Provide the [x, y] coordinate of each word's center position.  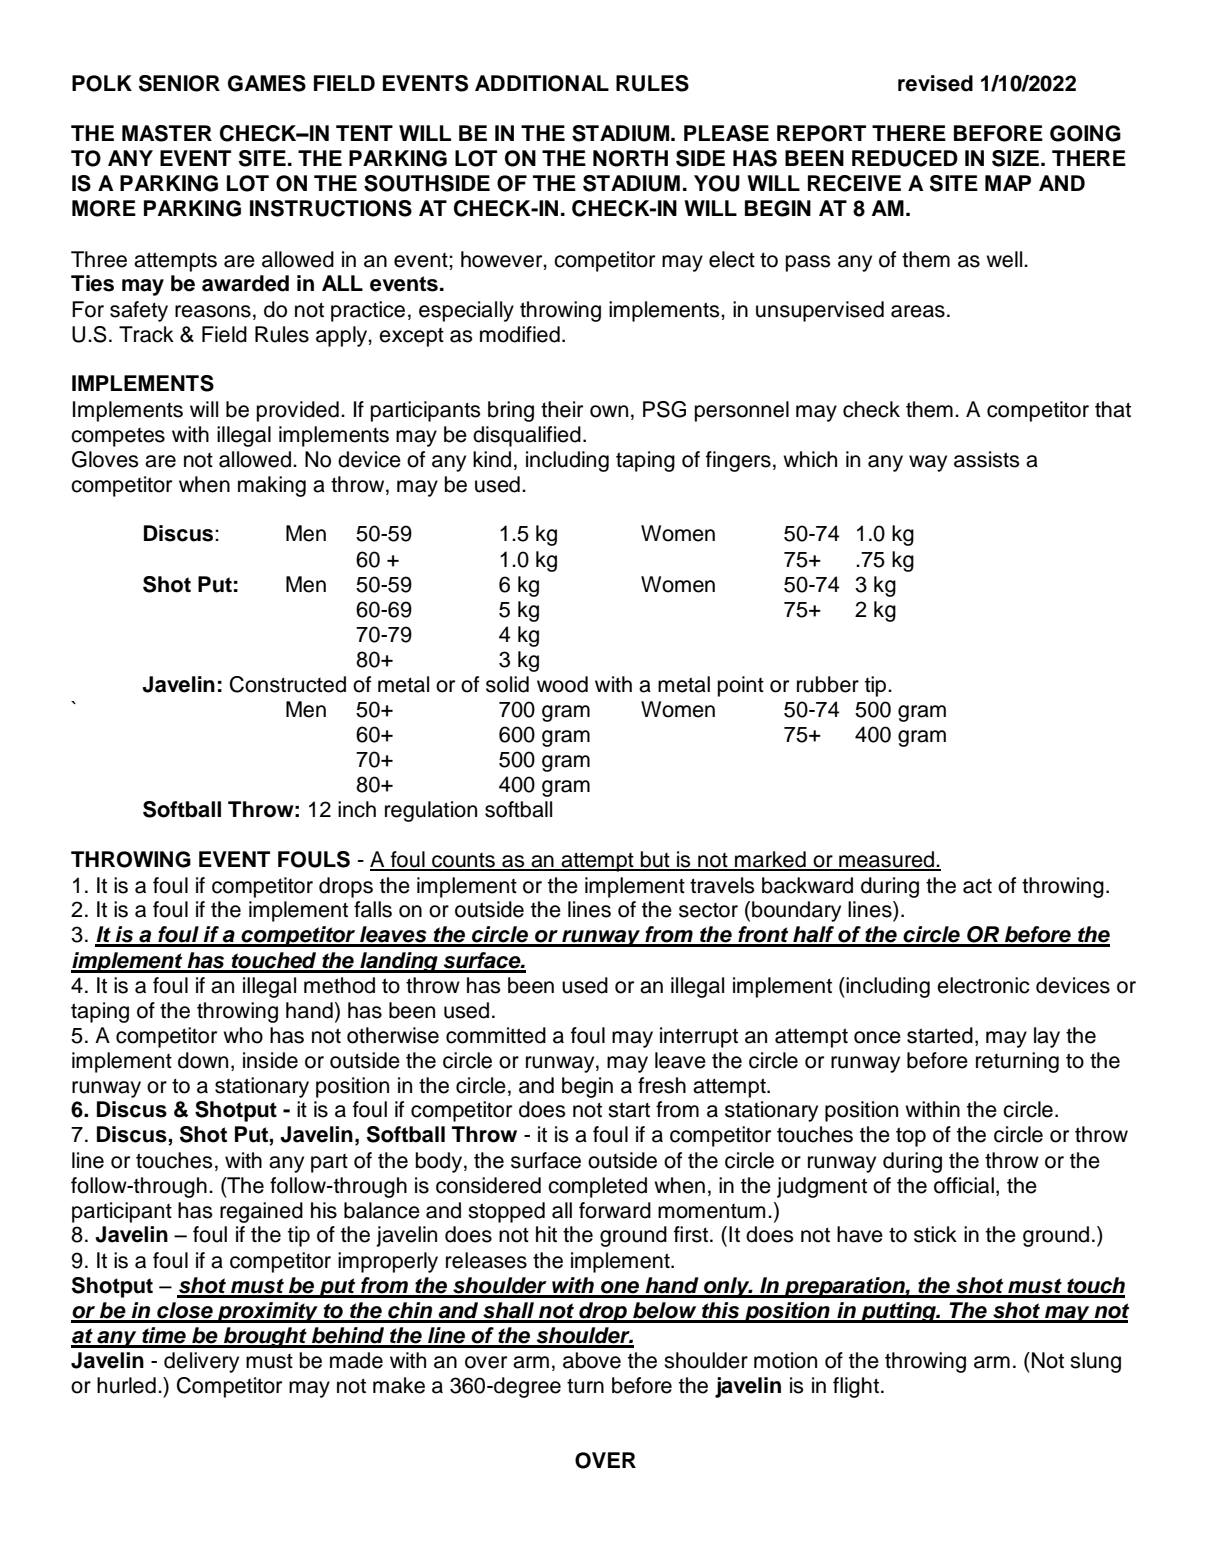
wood [562, 684]
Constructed [288, 684]
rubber [828, 684]
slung [1095, 1362]
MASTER [167, 133]
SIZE [1017, 158]
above [592, 1360]
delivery [201, 1362]
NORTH [630, 158]
